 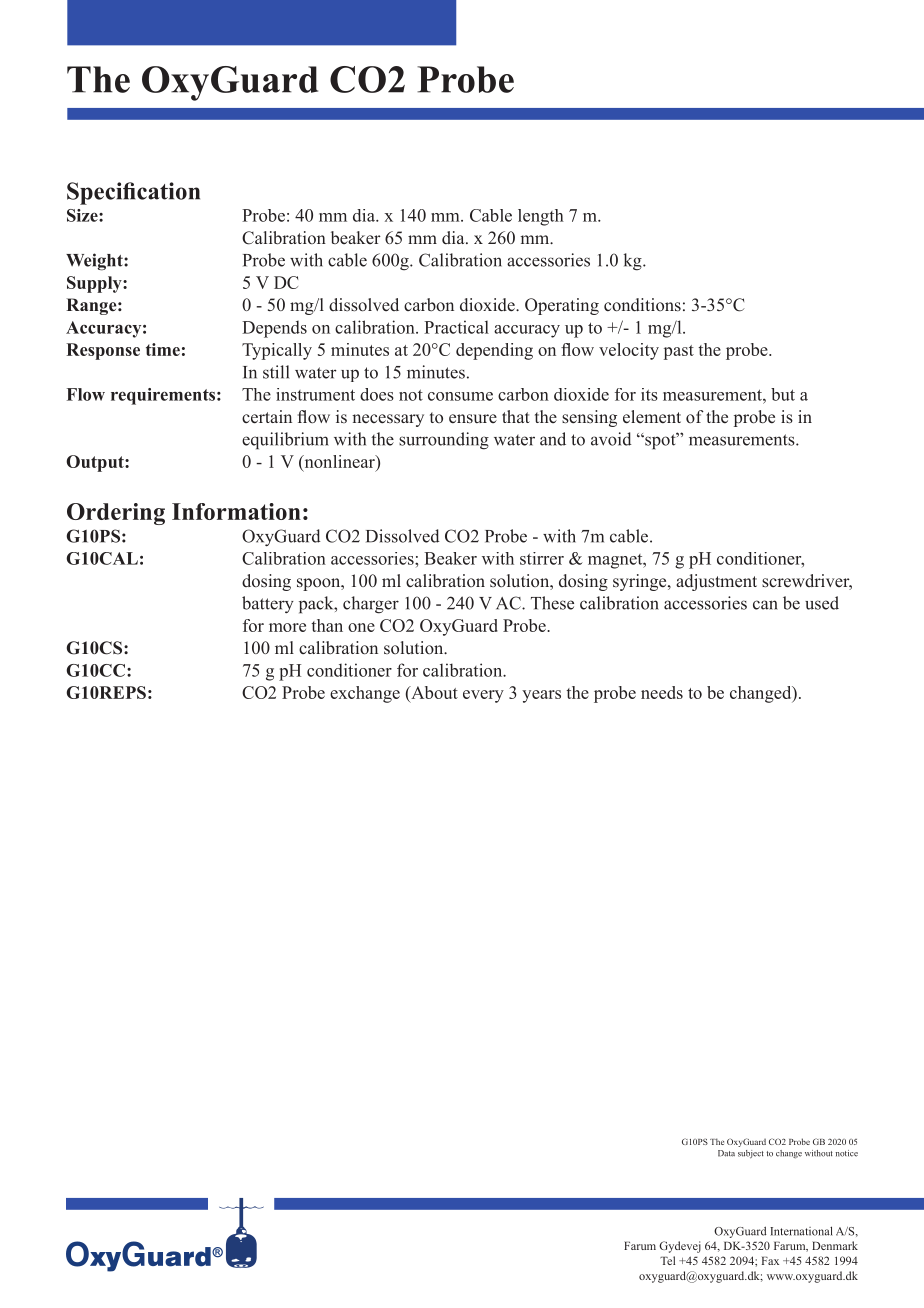 I want to click on Specification, so click(x=133, y=193).
